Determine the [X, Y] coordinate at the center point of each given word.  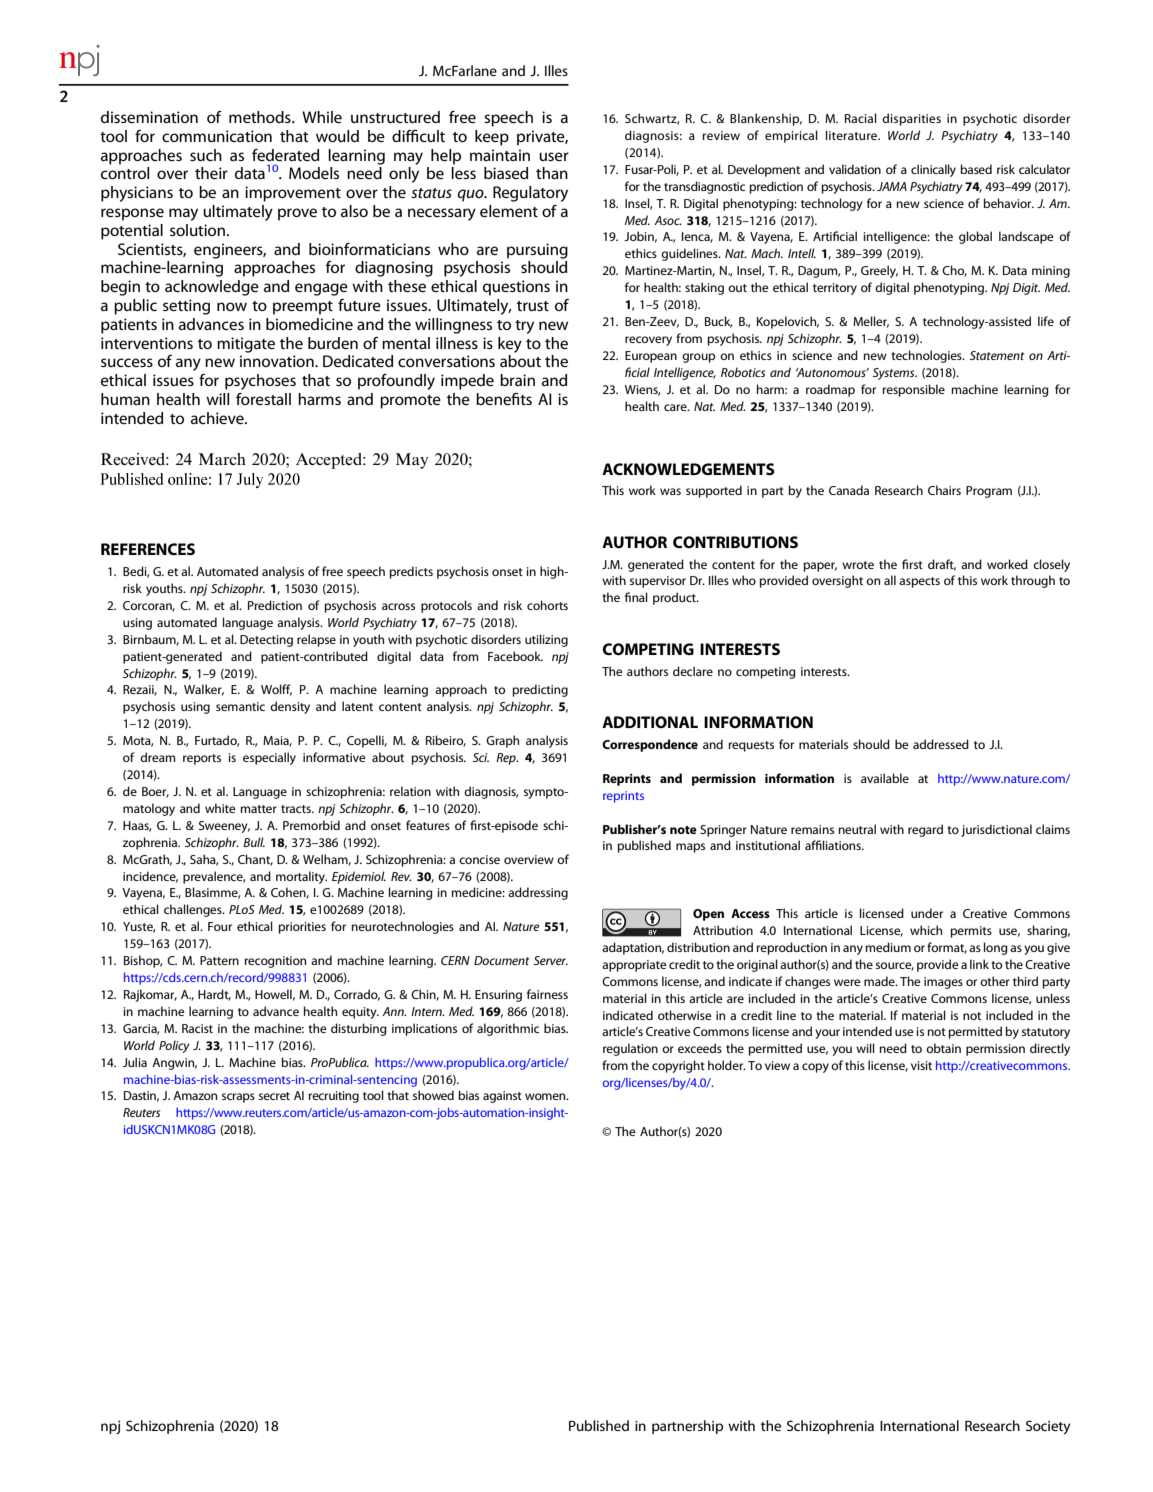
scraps [238, 1098]
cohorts [547, 605]
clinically [933, 170]
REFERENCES [148, 549]
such [206, 155]
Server [551, 960]
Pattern [219, 960]
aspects [919, 582]
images [943, 983]
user [554, 156]
